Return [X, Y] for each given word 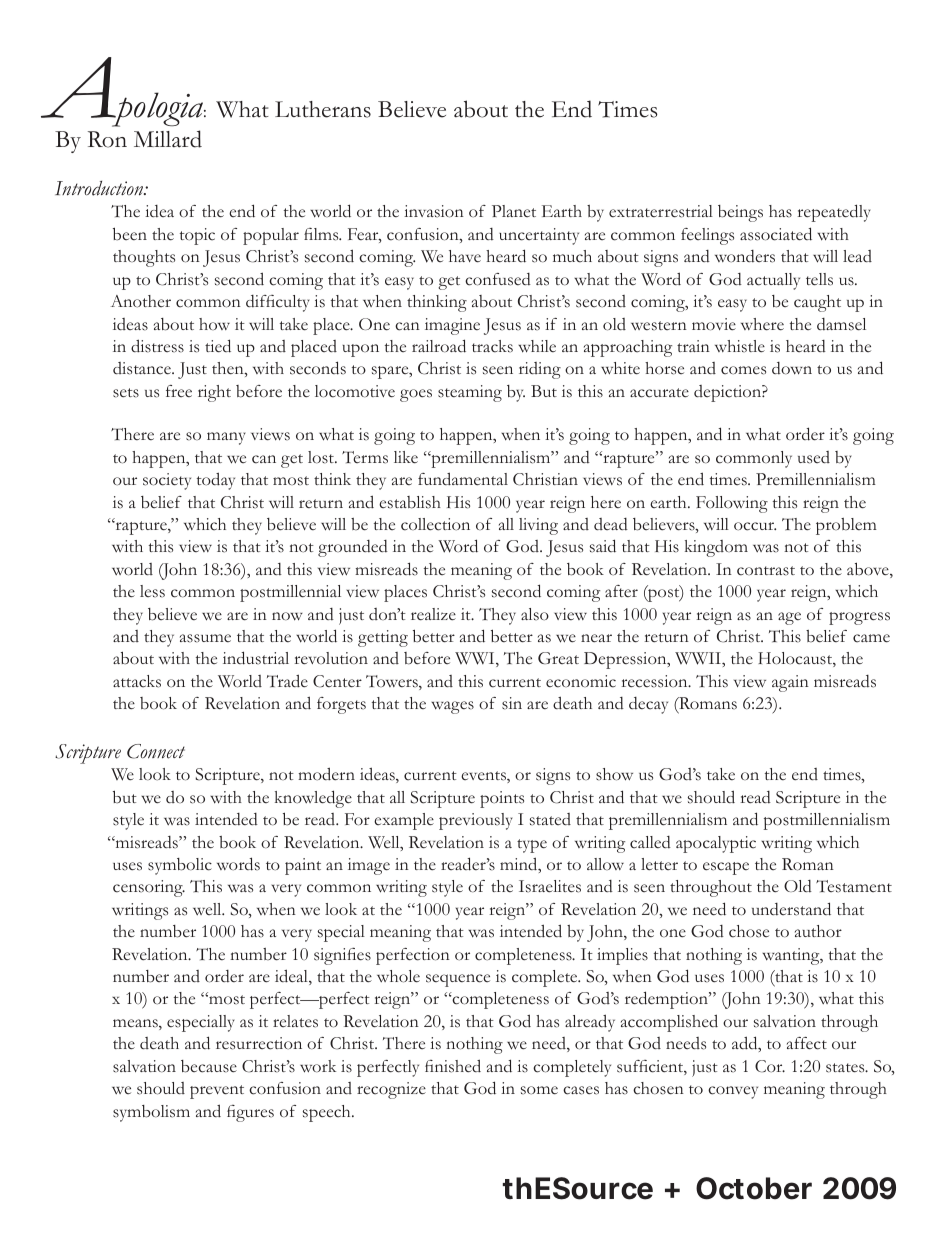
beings [740, 213]
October [754, 1188]
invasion [434, 211]
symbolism [151, 1113]
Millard [168, 139]
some [539, 1090]
